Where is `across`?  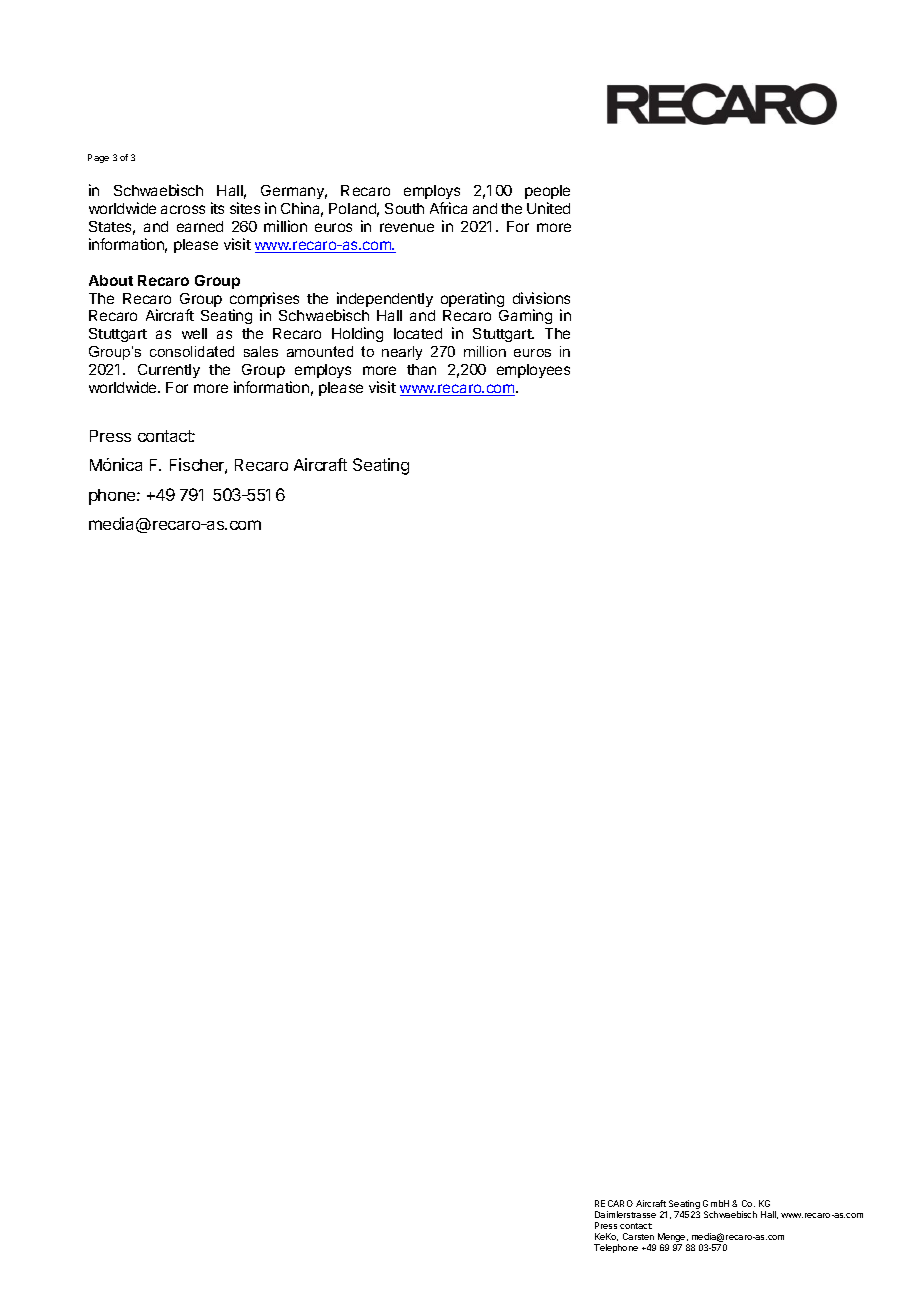
across is located at coordinates (183, 209).
